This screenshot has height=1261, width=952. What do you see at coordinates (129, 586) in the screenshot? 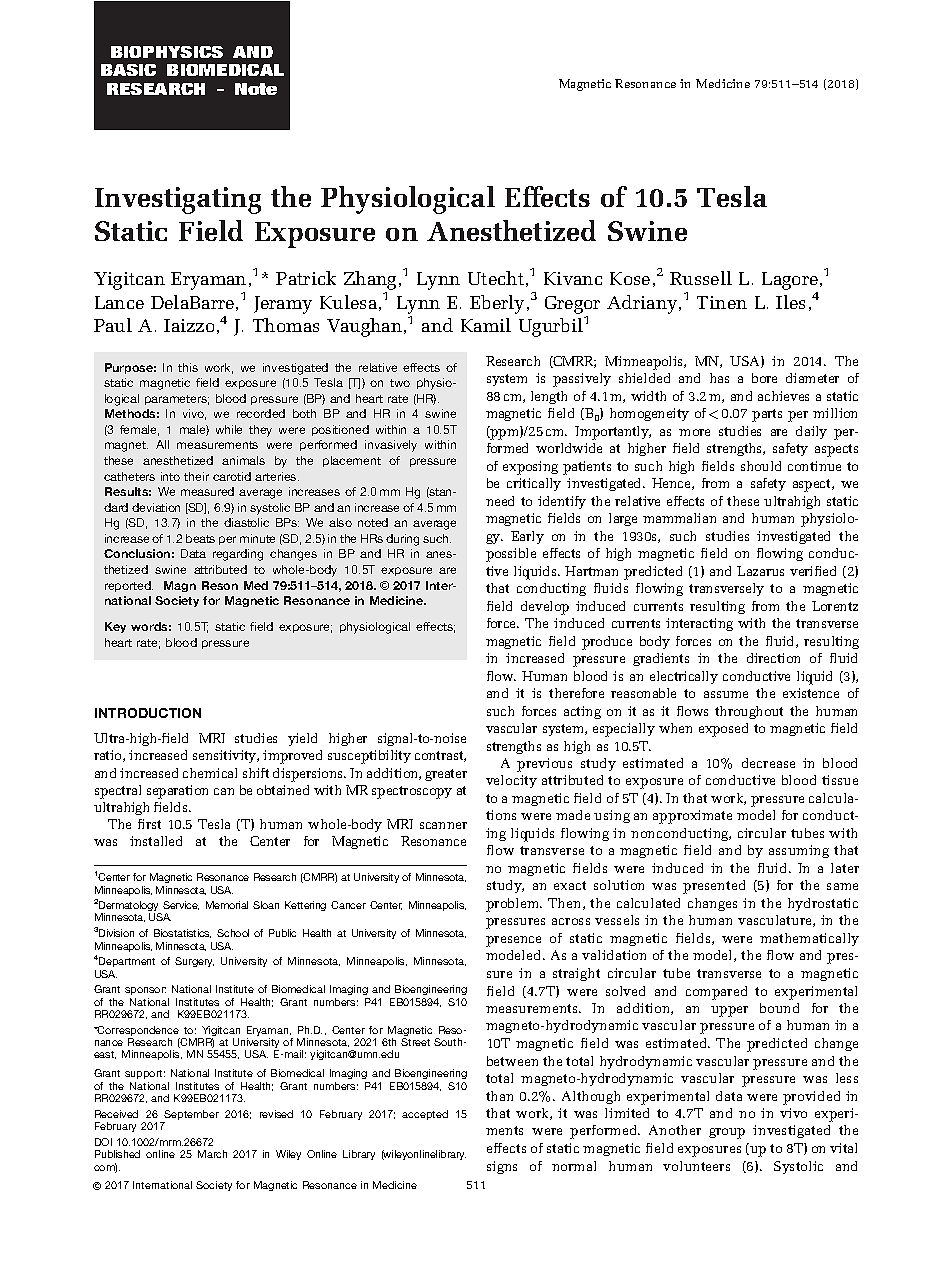
I see `reported` at bounding box center [129, 586].
